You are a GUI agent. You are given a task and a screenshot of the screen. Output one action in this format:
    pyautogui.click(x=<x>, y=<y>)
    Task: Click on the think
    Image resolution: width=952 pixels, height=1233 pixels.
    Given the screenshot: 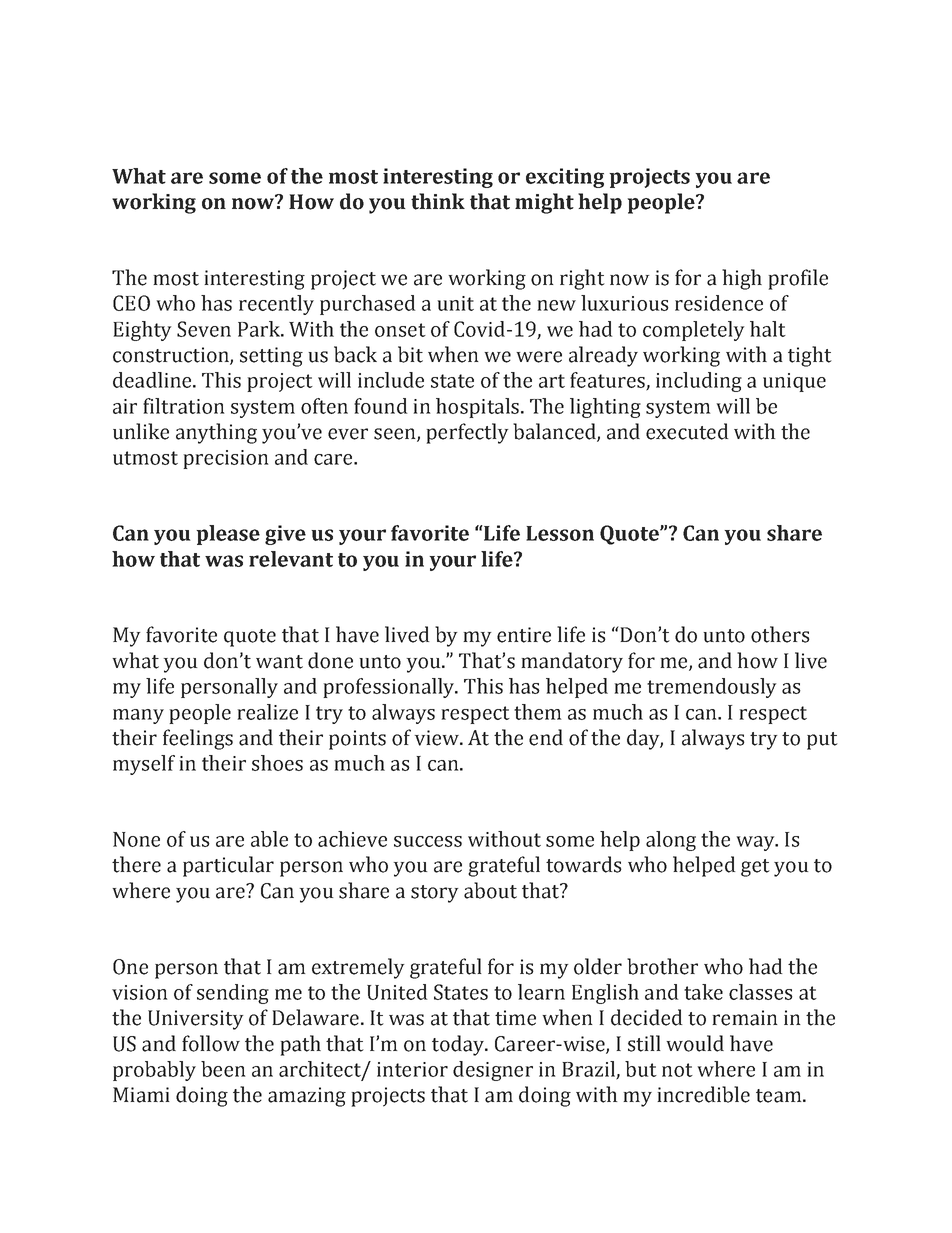 What is the action you would take?
    pyautogui.click(x=438, y=201)
